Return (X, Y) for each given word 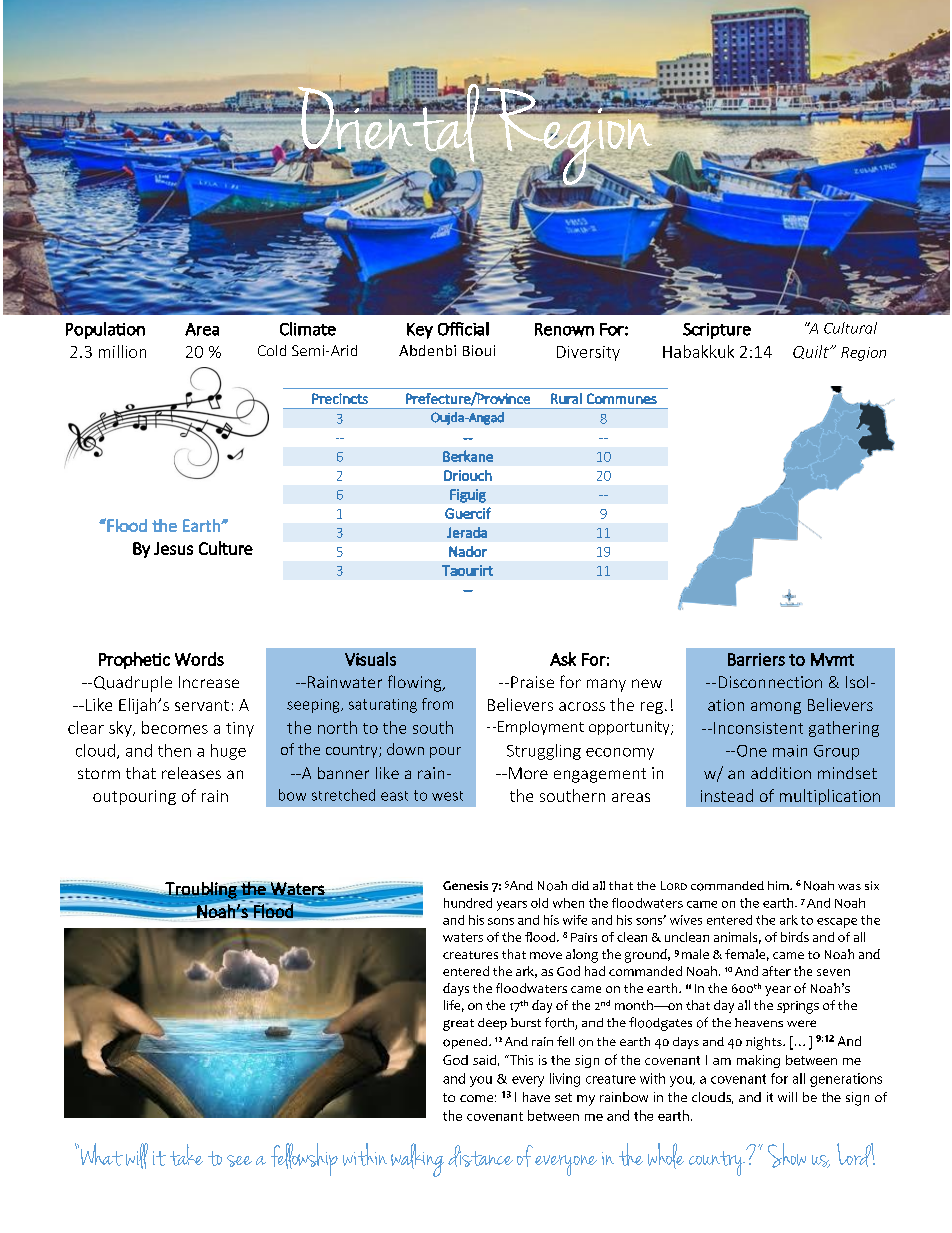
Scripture (717, 331)
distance (480, 1156)
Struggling (544, 752)
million (122, 351)
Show (787, 1155)
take (186, 1155)
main (790, 751)
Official (463, 329)
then (174, 750)
